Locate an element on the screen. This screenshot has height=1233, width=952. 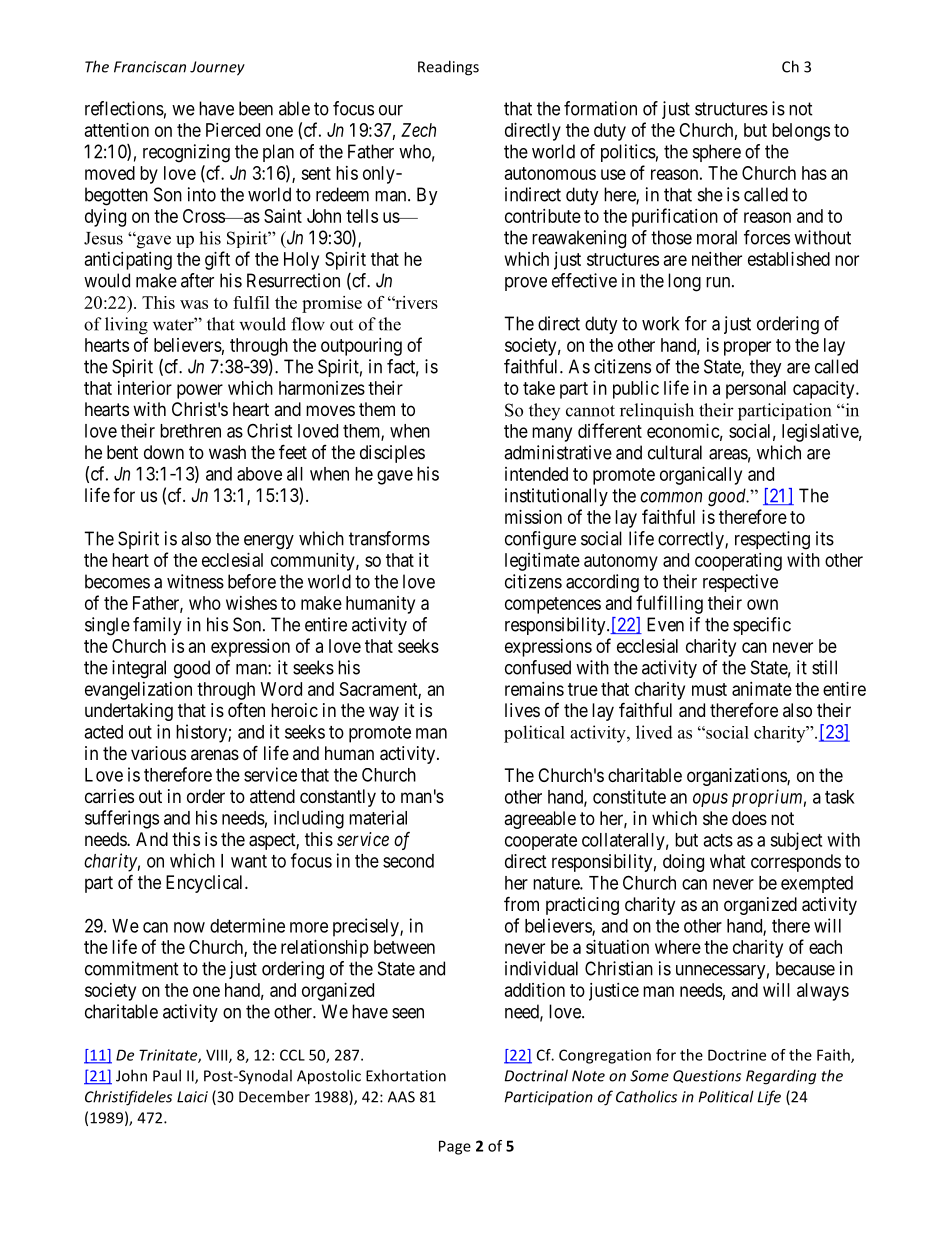
second is located at coordinates (408, 861).
